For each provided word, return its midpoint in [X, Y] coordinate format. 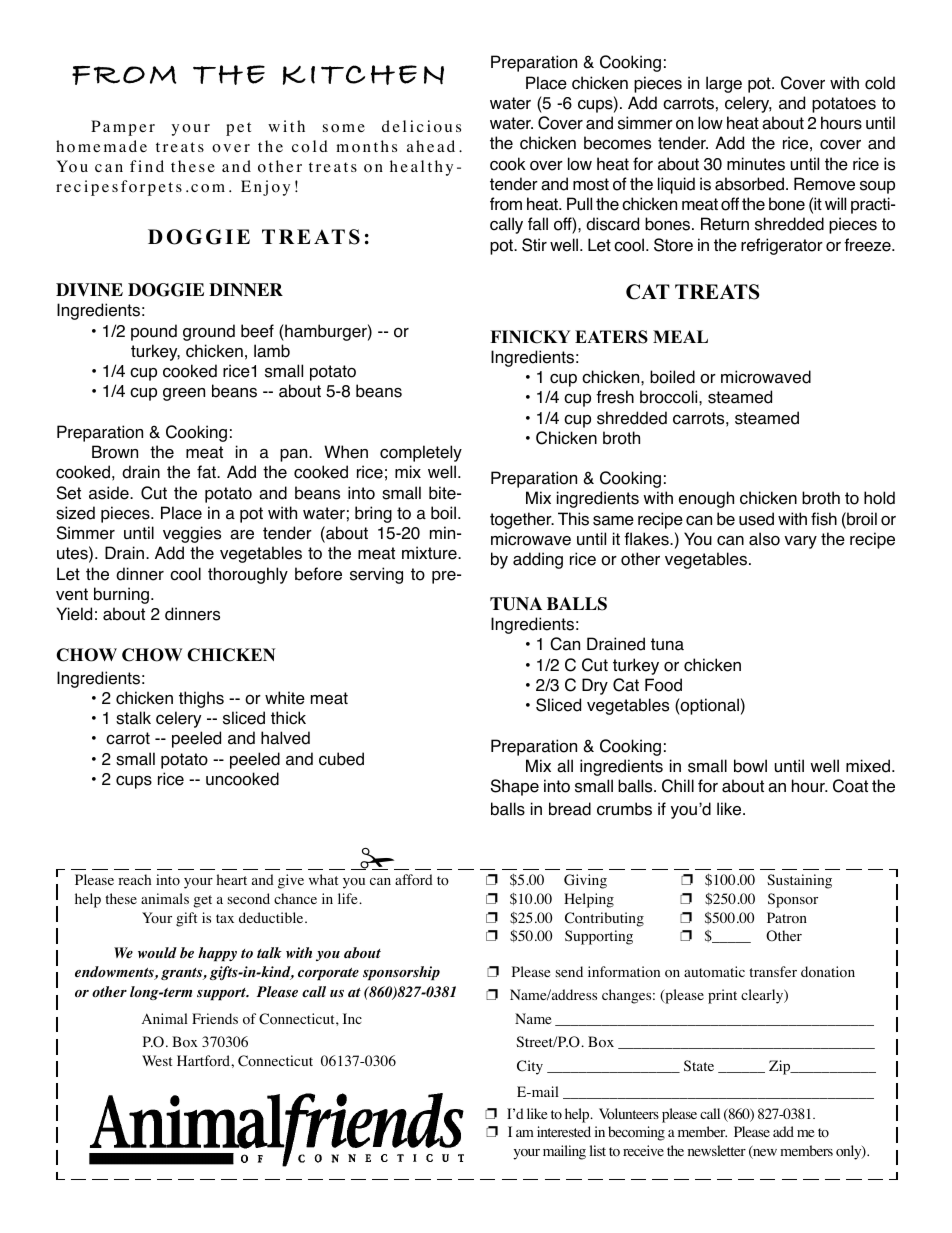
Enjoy [265, 188]
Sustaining [799, 881]
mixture [430, 553]
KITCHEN [363, 75]
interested [564, 1131]
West [157, 1060]
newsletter [717, 1150]
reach [134, 879]
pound [154, 332]
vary [800, 542]
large [724, 84]
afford [414, 880]
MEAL [680, 336]
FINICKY [530, 337]
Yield [74, 614]
